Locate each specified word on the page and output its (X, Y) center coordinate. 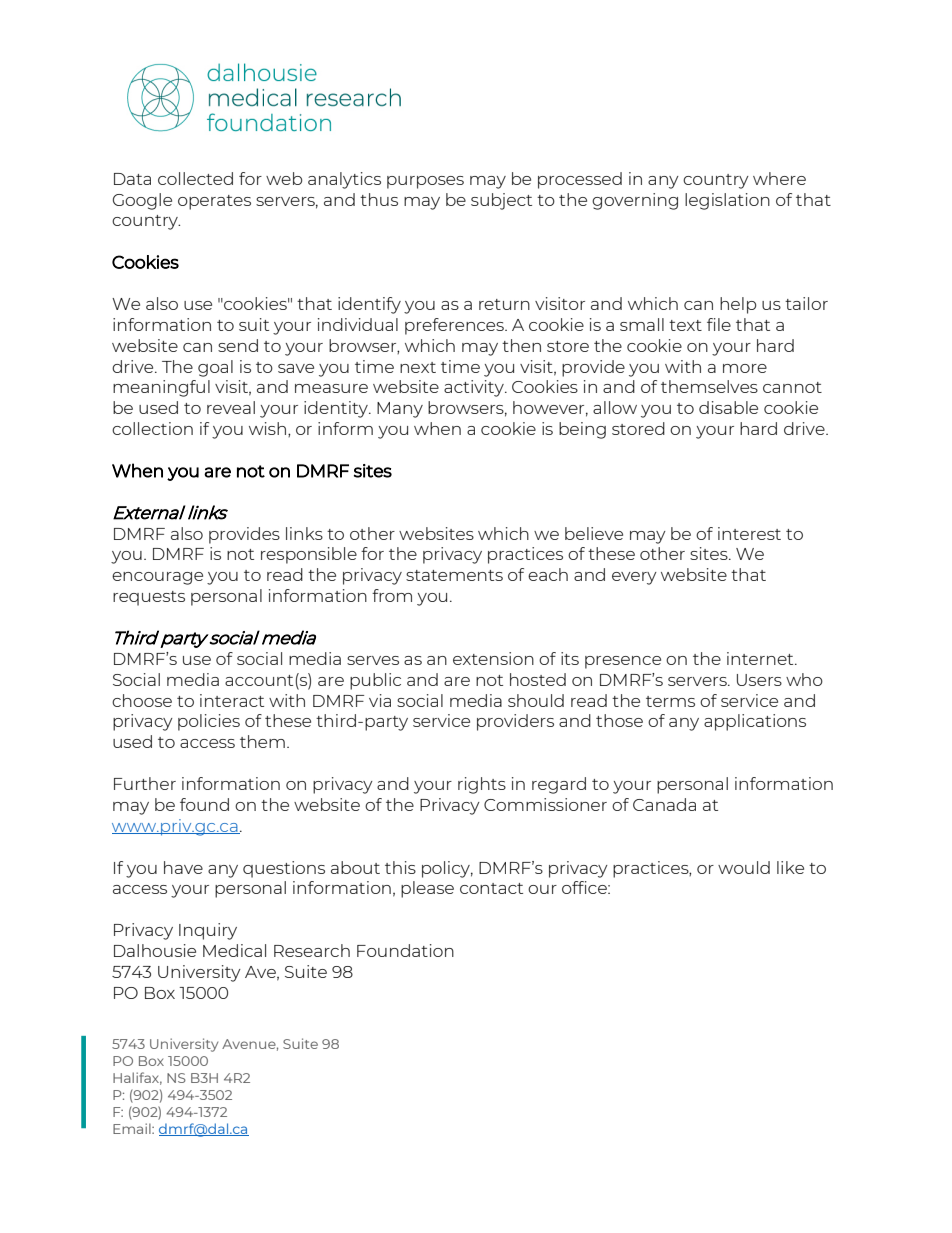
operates (214, 202)
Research (312, 950)
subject (501, 201)
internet (761, 658)
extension (493, 658)
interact (232, 700)
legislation (727, 201)
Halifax (137, 1078)
